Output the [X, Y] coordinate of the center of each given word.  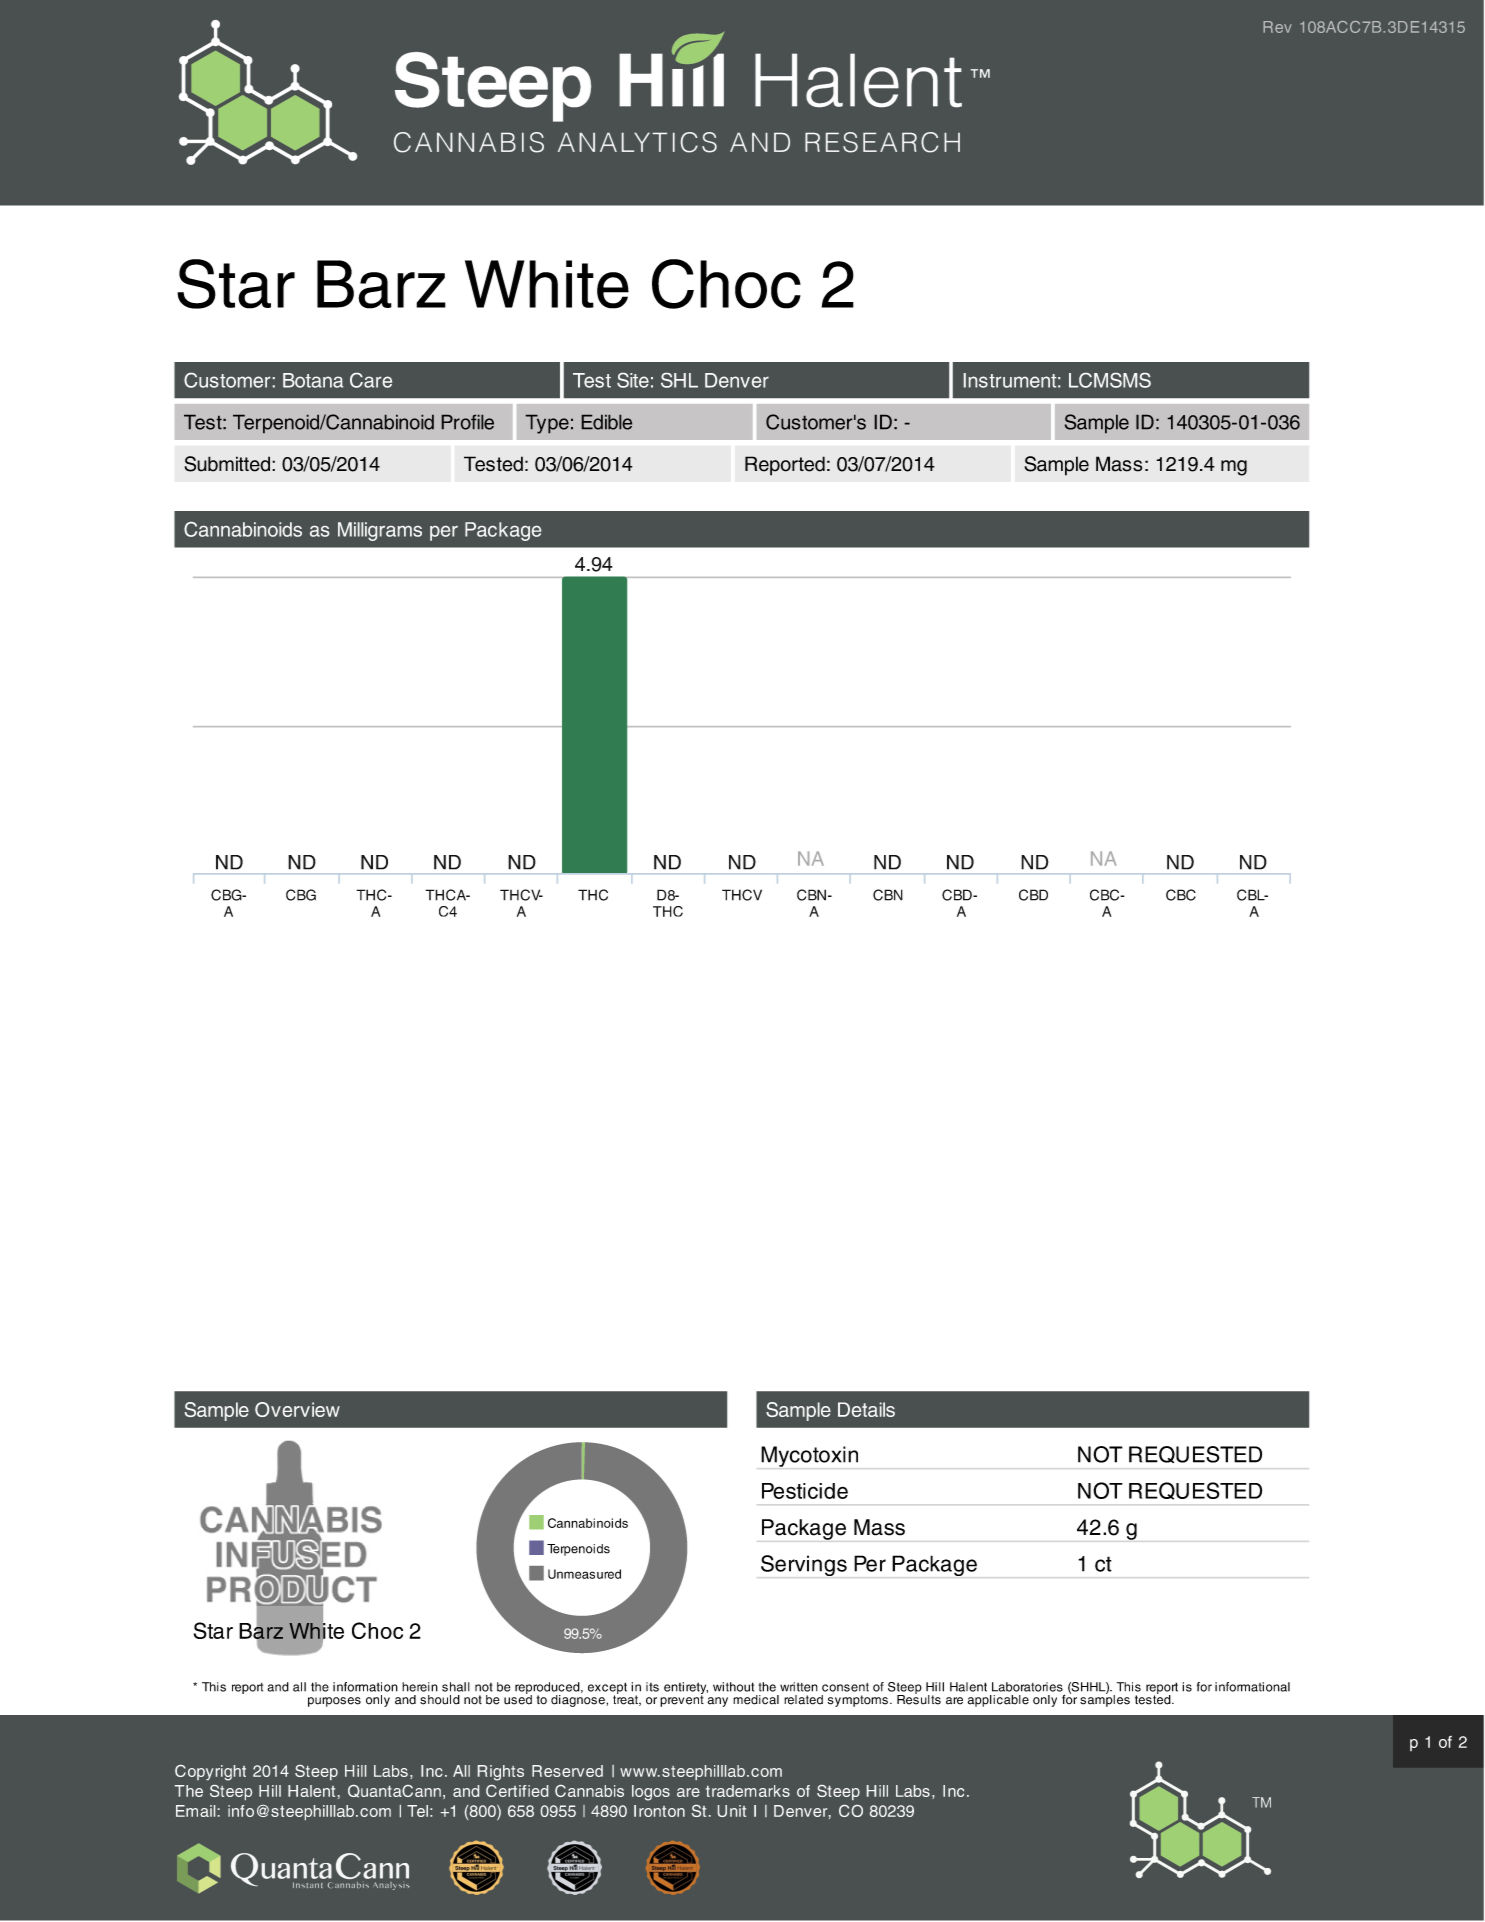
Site [633, 380]
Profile [467, 422]
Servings [804, 1565]
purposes [334, 1702]
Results [919, 1698]
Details [866, 1409]
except [607, 1689]
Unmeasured [584, 1574]
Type [547, 424]
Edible [606, 422]
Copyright [210, 1773]
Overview [297, 1409]
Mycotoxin [809, 1456]
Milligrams [380, 531]
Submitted [228, 464]
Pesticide [805, 1491]
